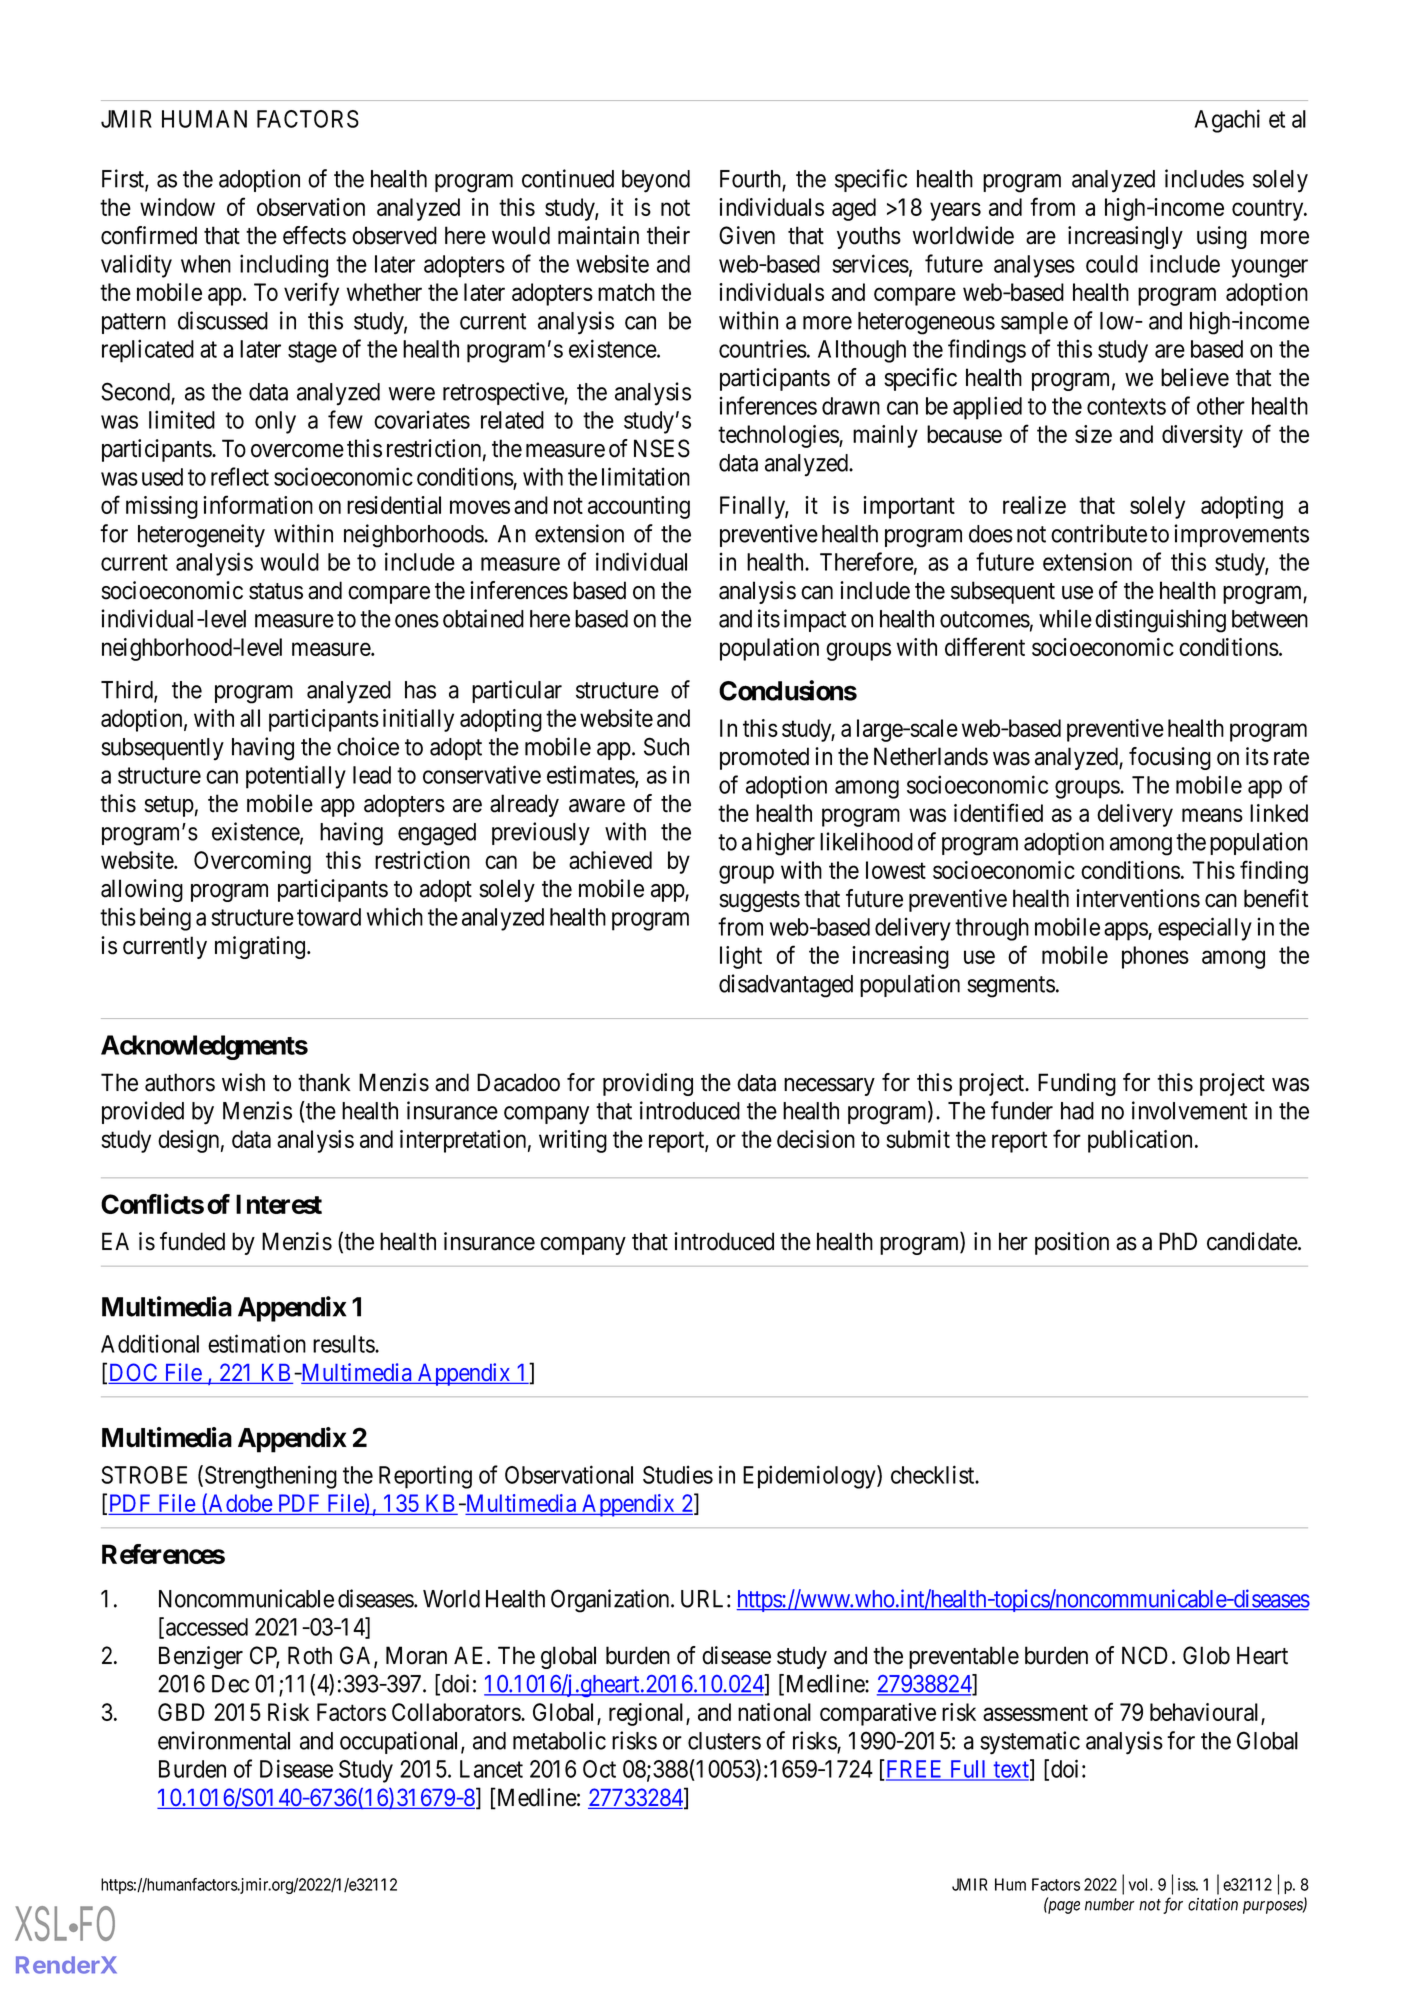 The image size is (1409, 1992). Describe the element at coordinates (284, 266) in the screenshot. I see `including` at that location.
